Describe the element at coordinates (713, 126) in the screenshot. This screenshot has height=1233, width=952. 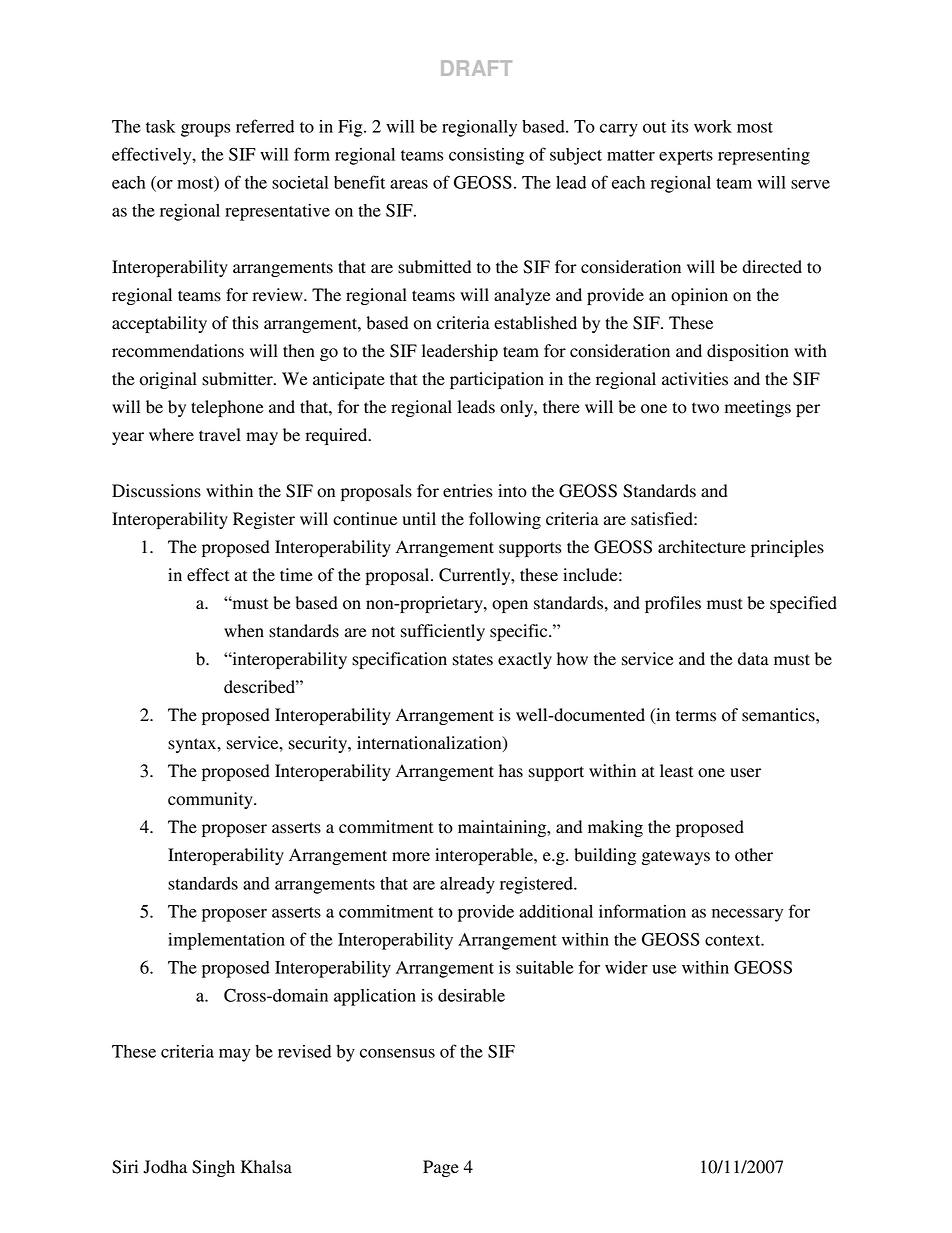
I see `work` at that location.
